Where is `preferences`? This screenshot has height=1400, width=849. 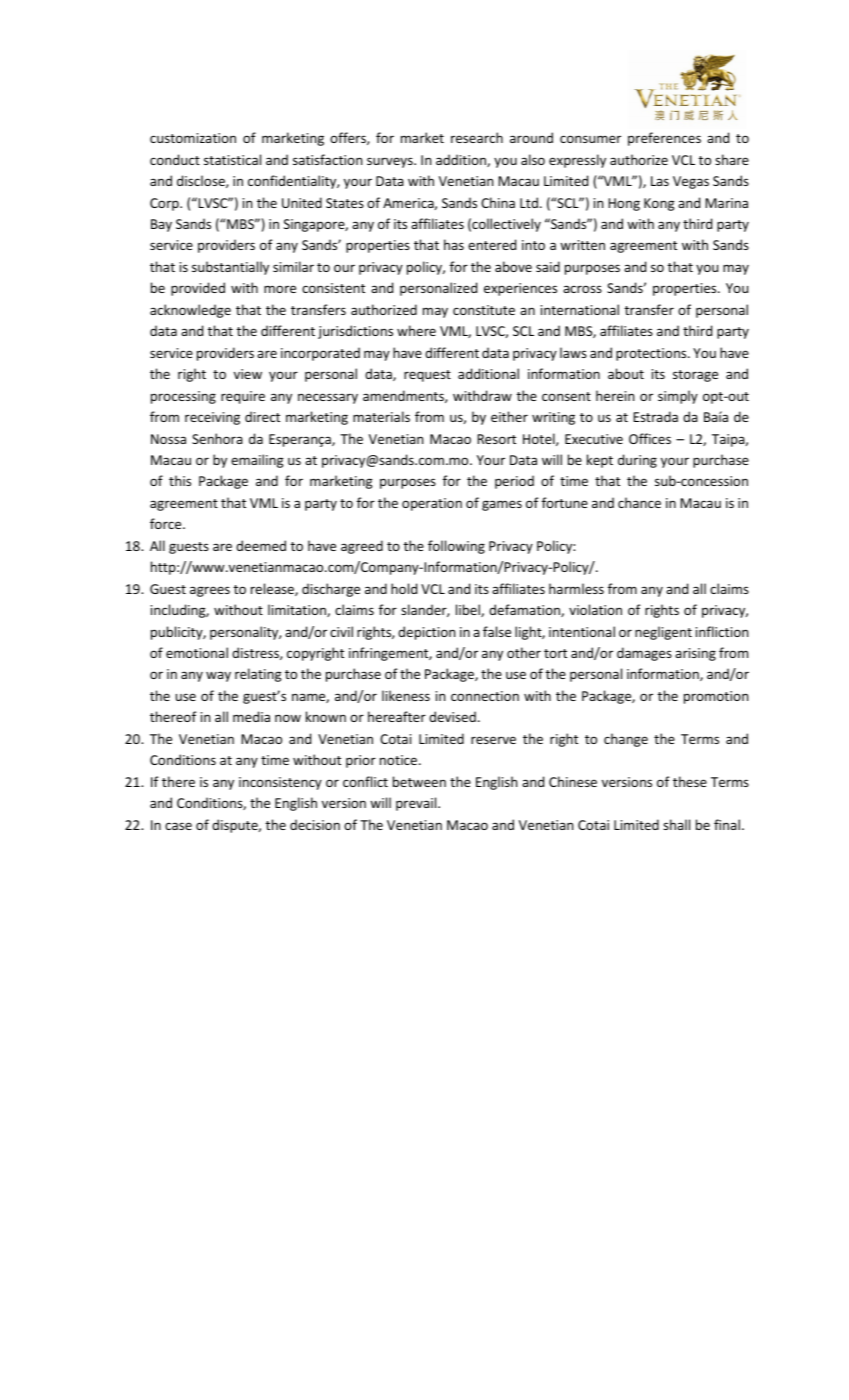 preferences is located at coordinates (664, 139).
